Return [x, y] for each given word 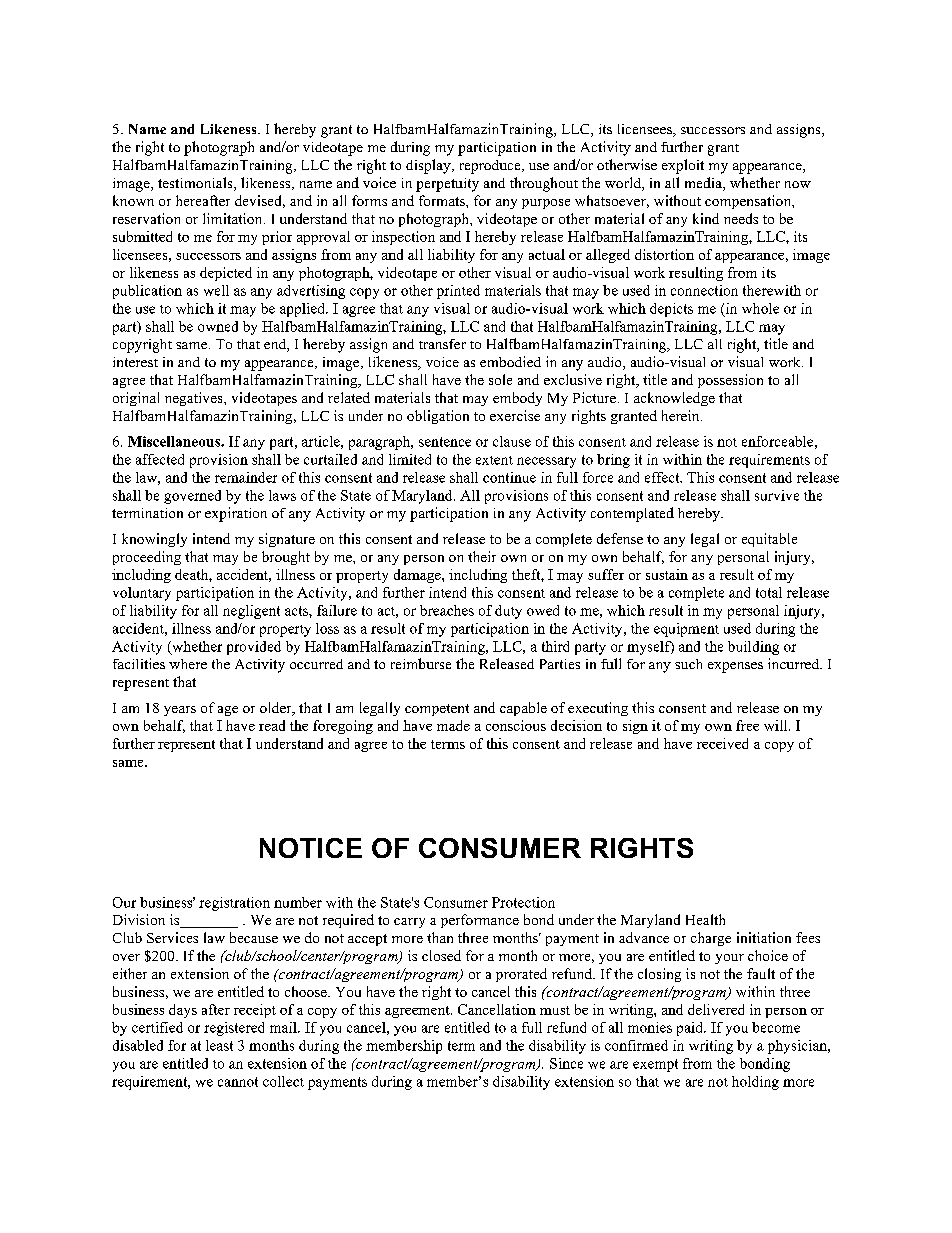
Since [566, 1063]
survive [777, 495]
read [272, 725]
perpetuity [447, 185]
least [219, 1045]
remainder [246, 477]
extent [494, 460]
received [722, 743]
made [453, 725]
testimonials [196, 184]
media [704, 184]
